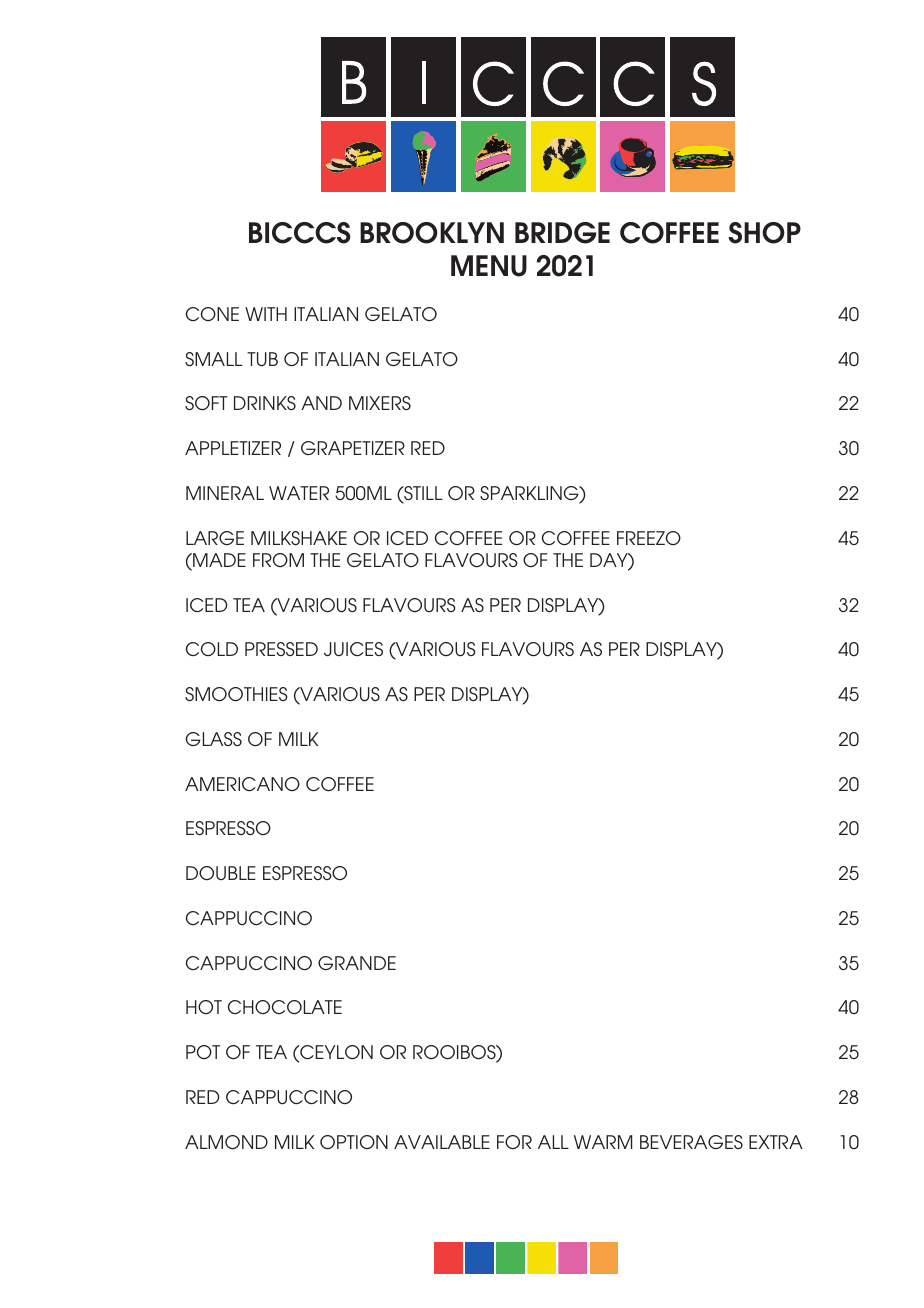 This screenshot has height=1308, width=924. Describe the element at coordinates (353, 649) in the screenshot. I see `JUICES` at that location.
